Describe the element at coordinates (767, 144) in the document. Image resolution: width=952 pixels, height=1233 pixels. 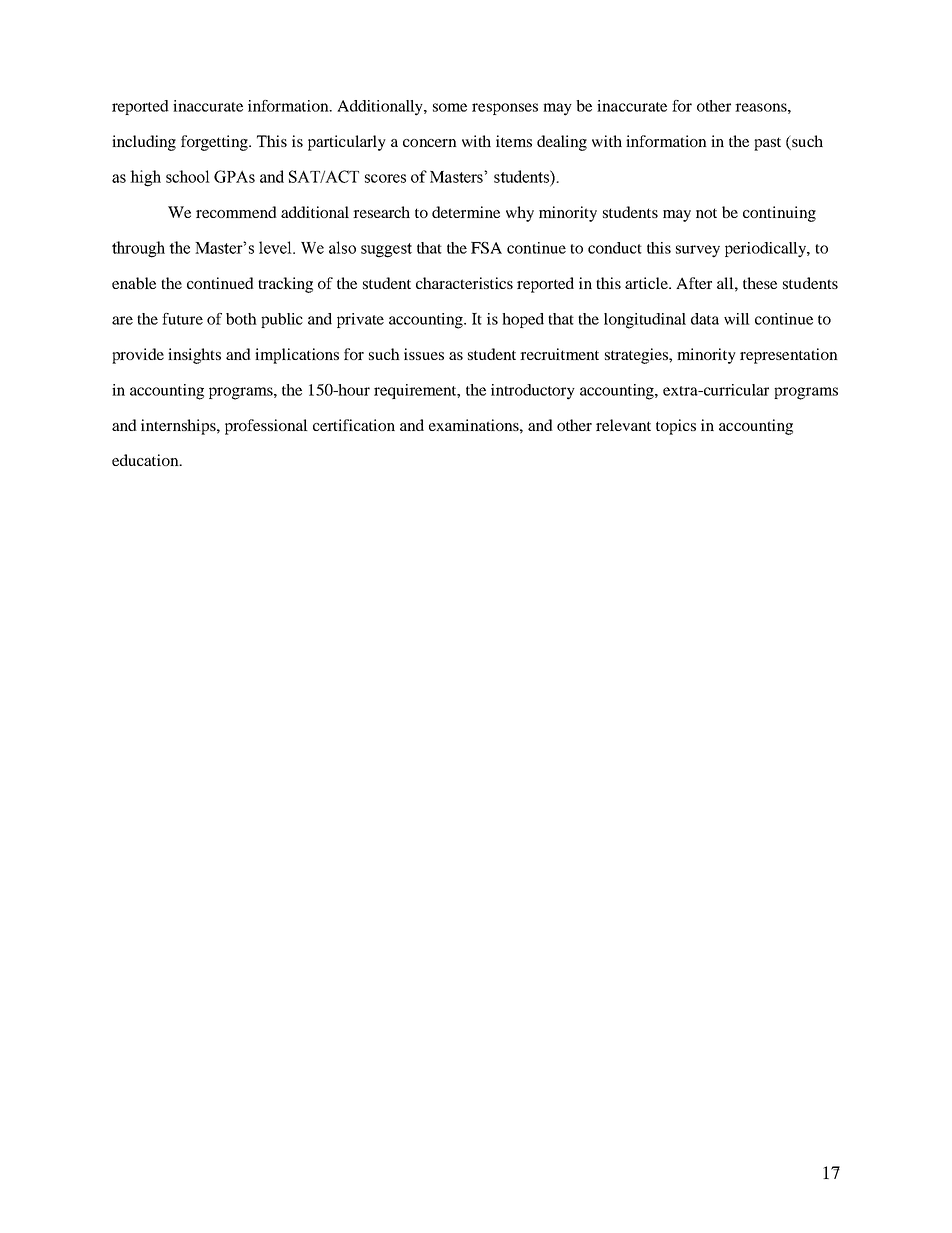
I see `past` at that location.
